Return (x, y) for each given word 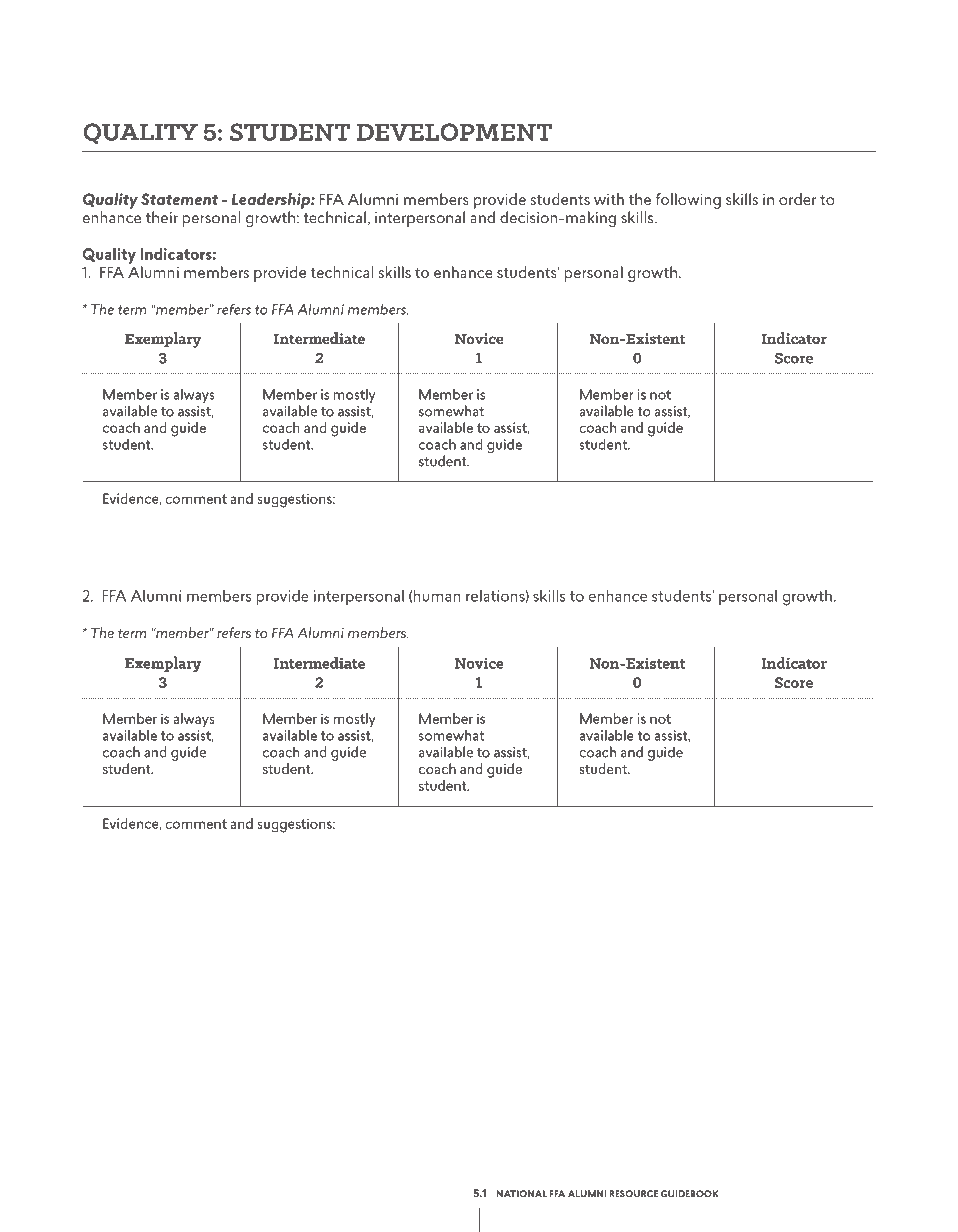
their (162, 217)
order (797, 199)
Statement (179, 199)
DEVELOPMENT (454, 132)
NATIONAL (522, 1194)
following (688, 201)
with (609, 199)
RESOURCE (633, 1194)
